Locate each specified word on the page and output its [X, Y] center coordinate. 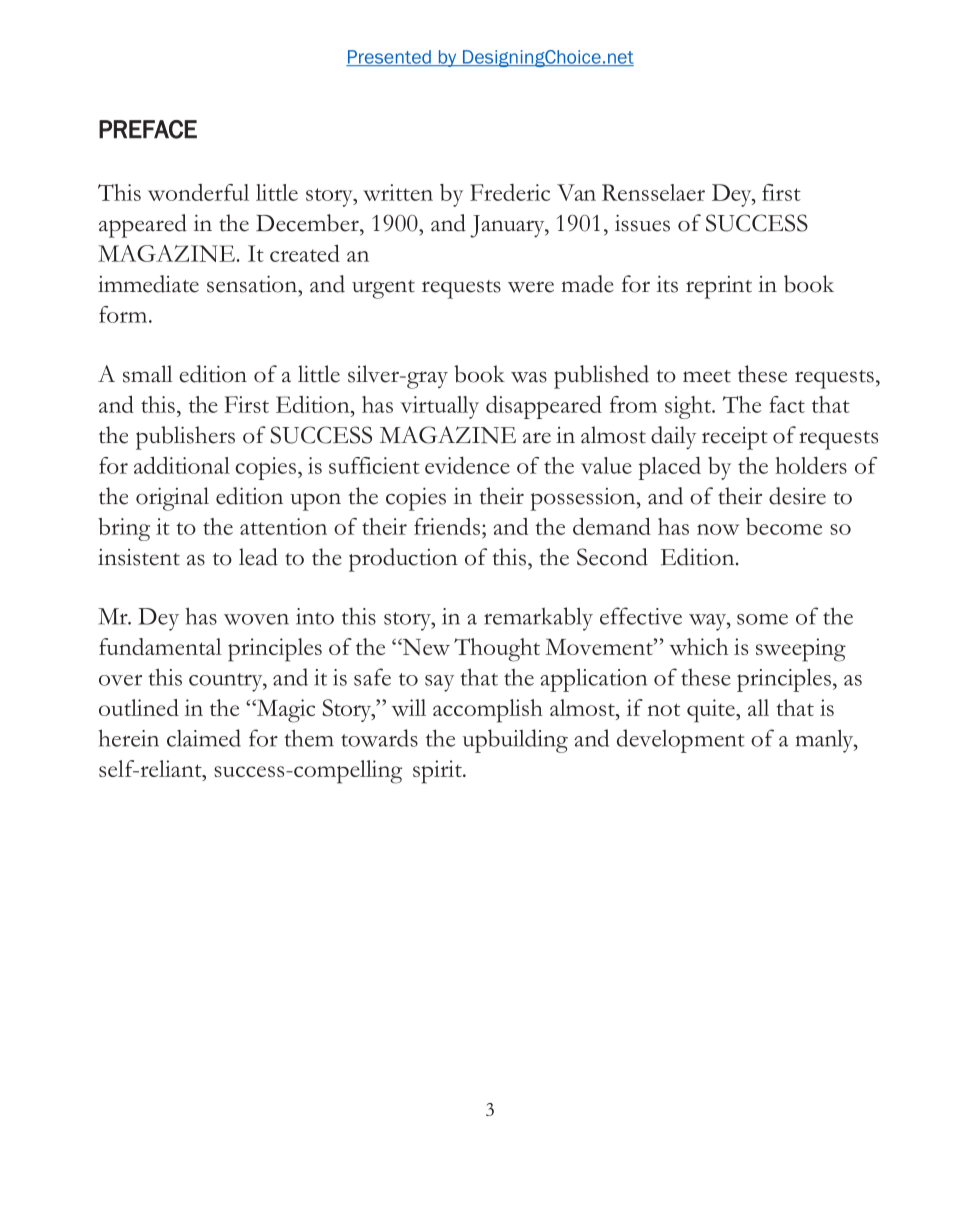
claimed [204, 738]
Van [576, 192]
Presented [389, 58]
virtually [439, 407]
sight [689, 407]
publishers [185, 438]
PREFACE [148, 129]
